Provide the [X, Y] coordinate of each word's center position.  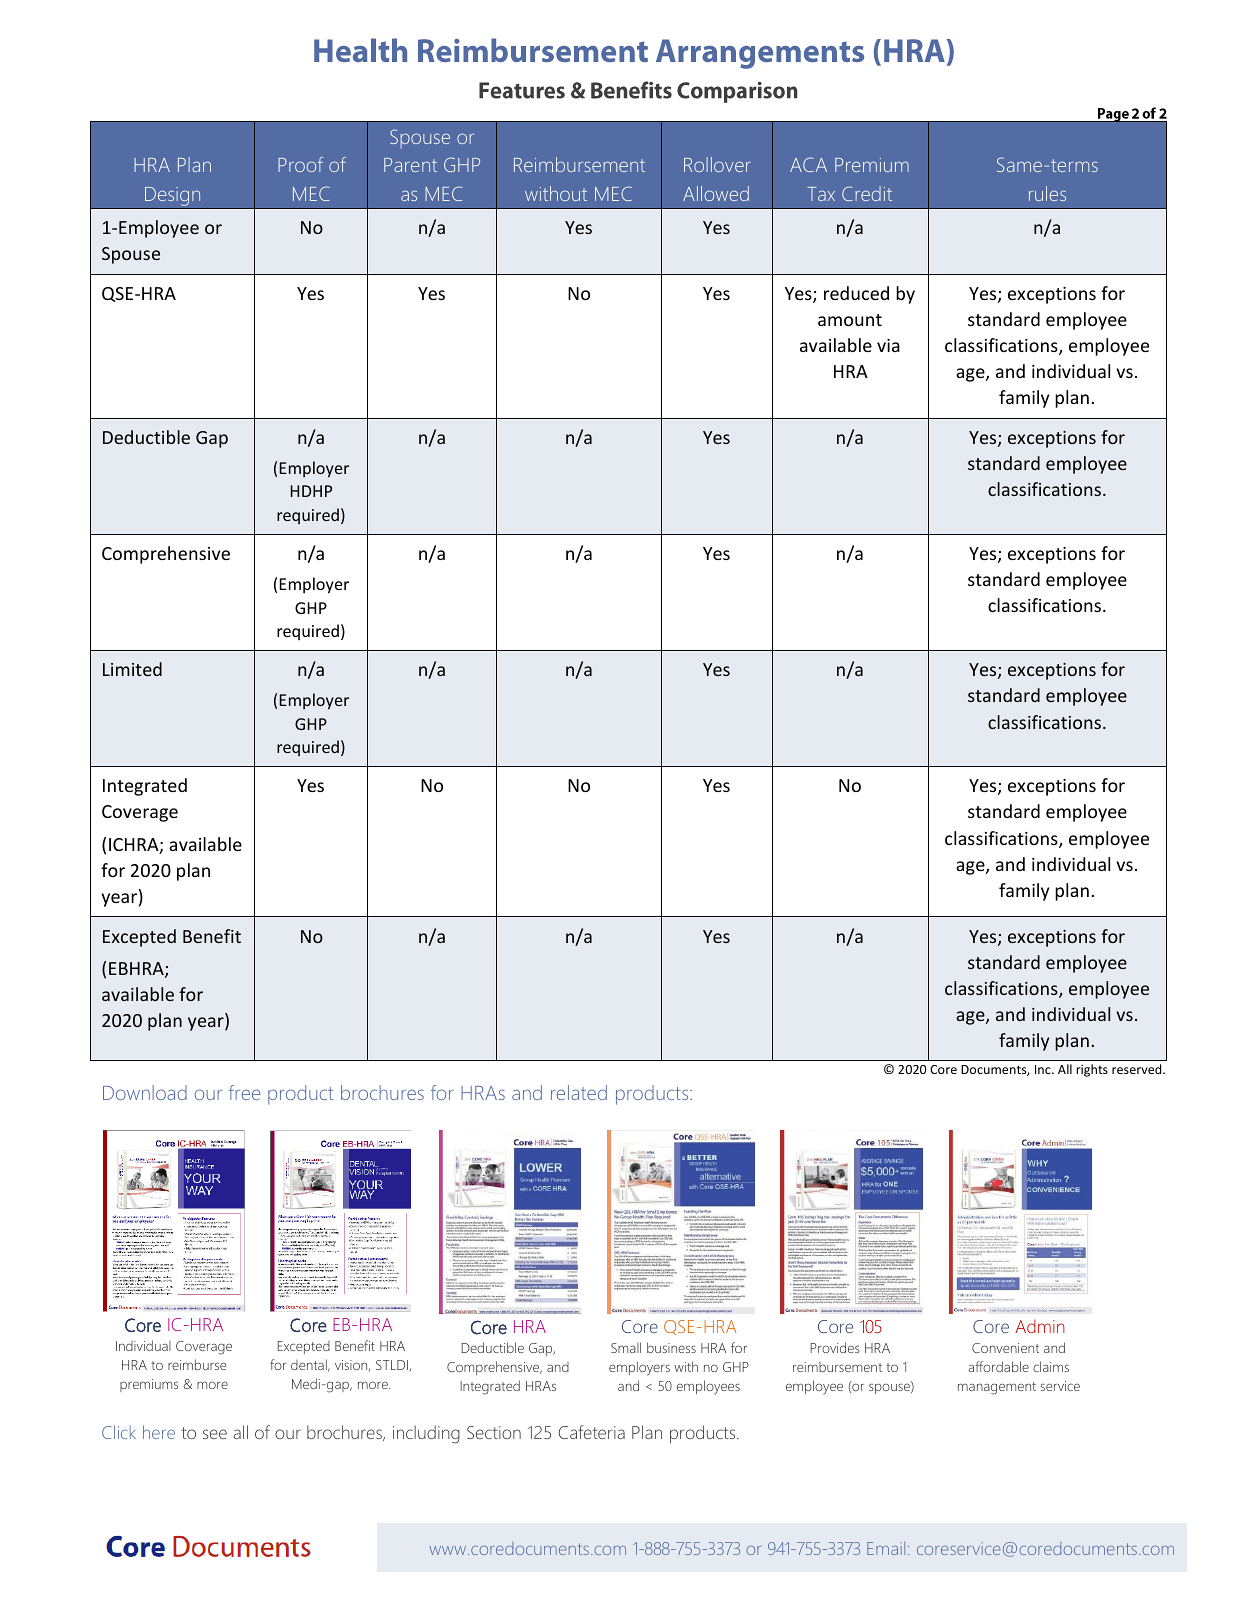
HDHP [311, 491]
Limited [132, 669]
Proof [300, 164]
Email [886, 1548]
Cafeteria [591, 1432]
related [579, 1092]
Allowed [716, 193]
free [244, 1092]
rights [1092, 1070]
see [215, 1434]
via [888, 345]
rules [1047, 193]
